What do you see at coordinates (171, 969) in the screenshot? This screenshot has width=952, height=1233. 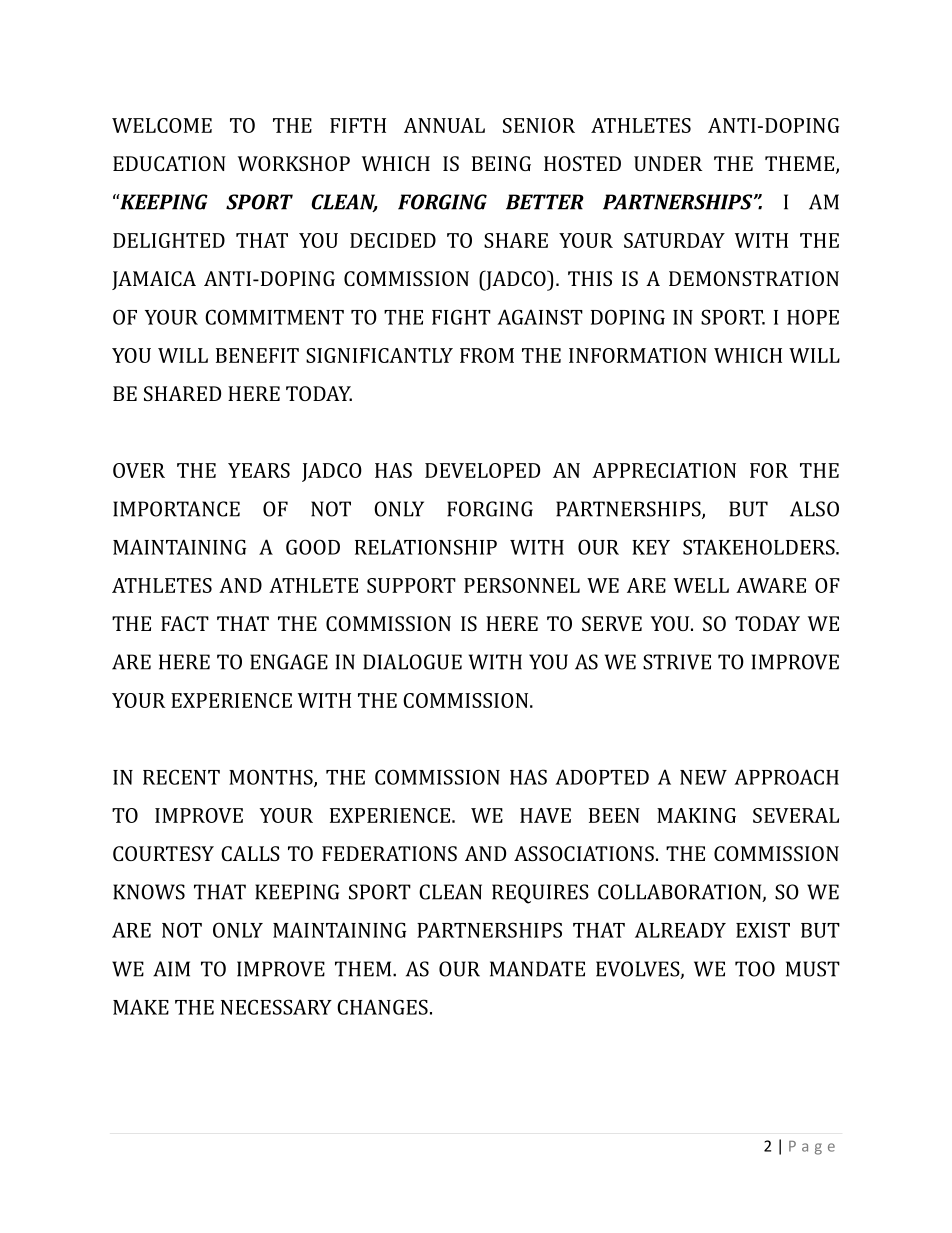 I see `AIM` at bounding box center [171, 969].
